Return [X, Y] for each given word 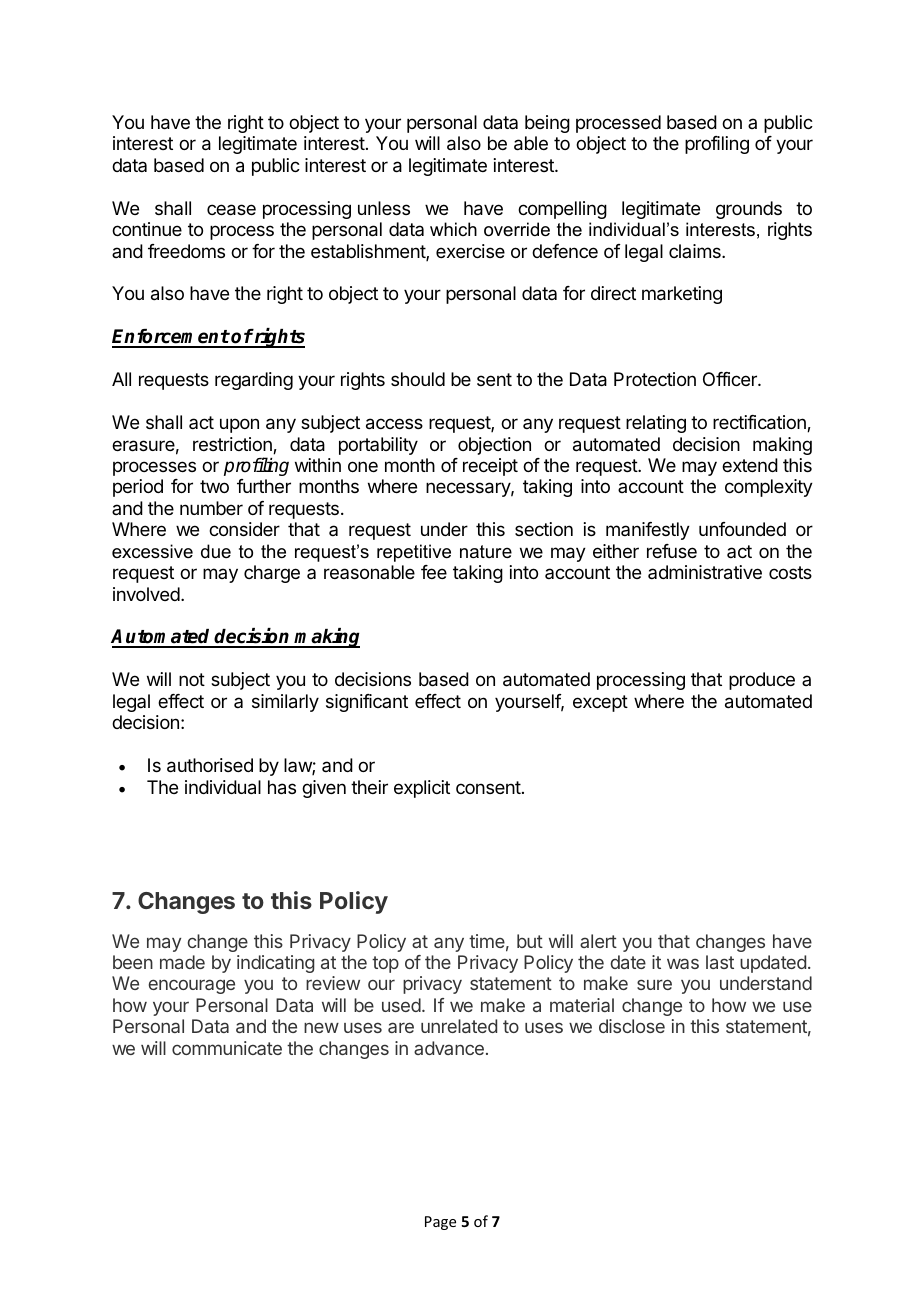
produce [762, 681]
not [192, 679]
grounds [749, 210]
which [453, 229]
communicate [227, 1048]
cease [231, 210]
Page [440, 1223]
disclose [632, 1026]
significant [367, 703]
